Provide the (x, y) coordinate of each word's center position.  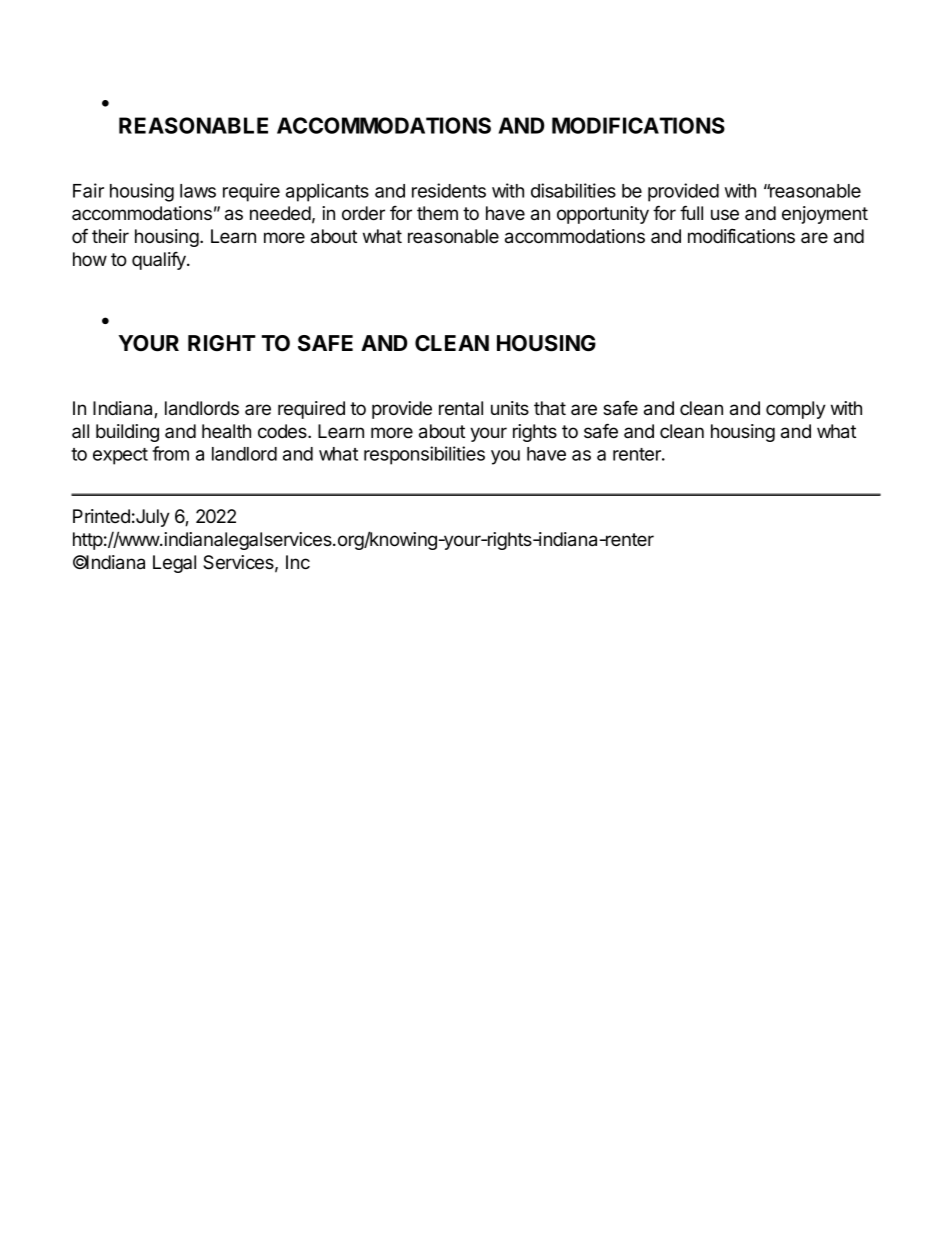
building (127, 433)
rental (461, 408)
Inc (298, 562)
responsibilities (424, 455)
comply (796, 410)
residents (449, 190)
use (725, 214)
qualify (160, 261)
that (550, 408)
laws (198, 191)
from (170, 453)
